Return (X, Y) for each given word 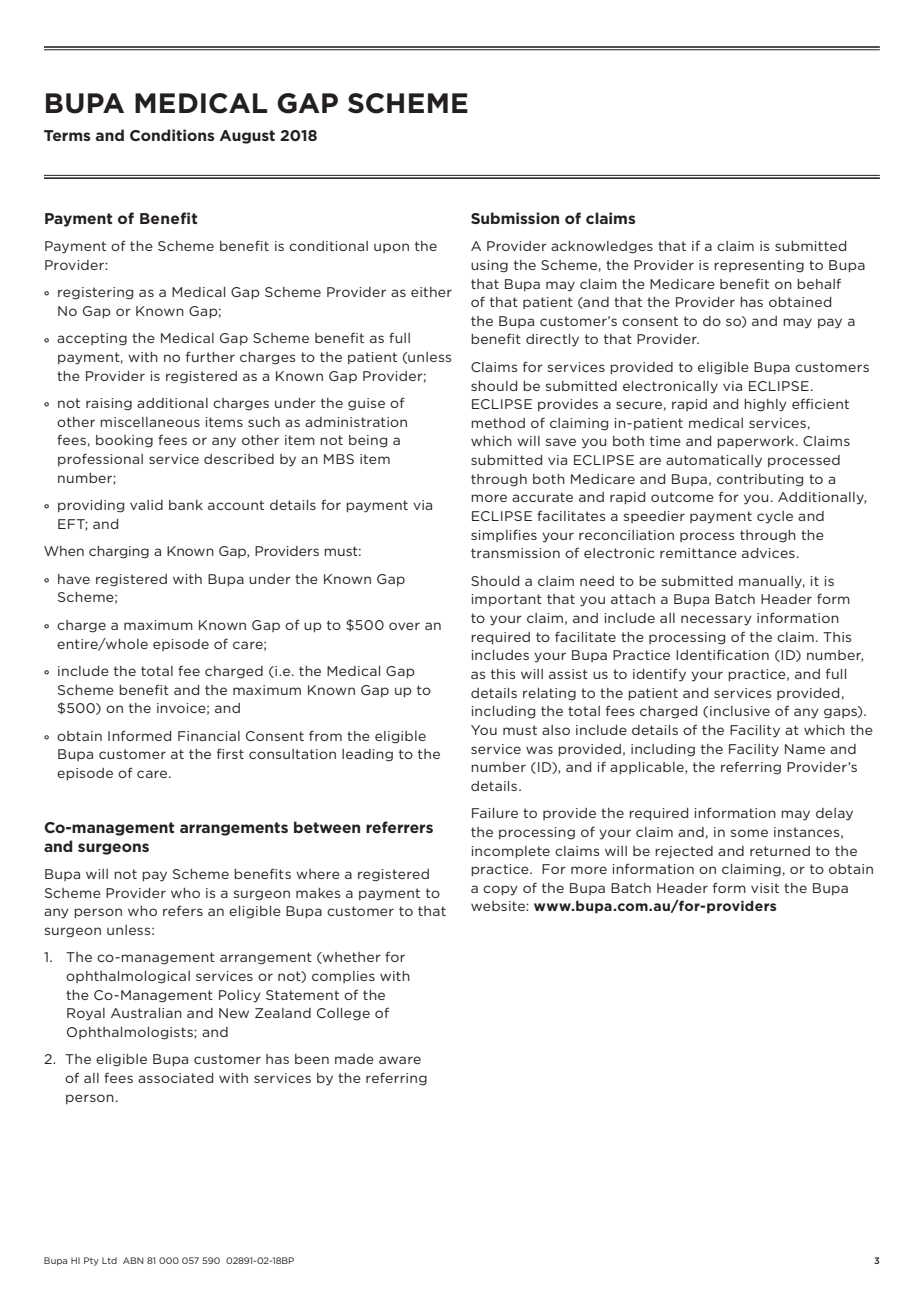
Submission (515, 218)
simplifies (504, 535)
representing (759, 266)
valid (146, 505)
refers (183, 910)
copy (500, 890)
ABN (133, 1260)
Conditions (172, 135)
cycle (775, 517)
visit (765, 888)
